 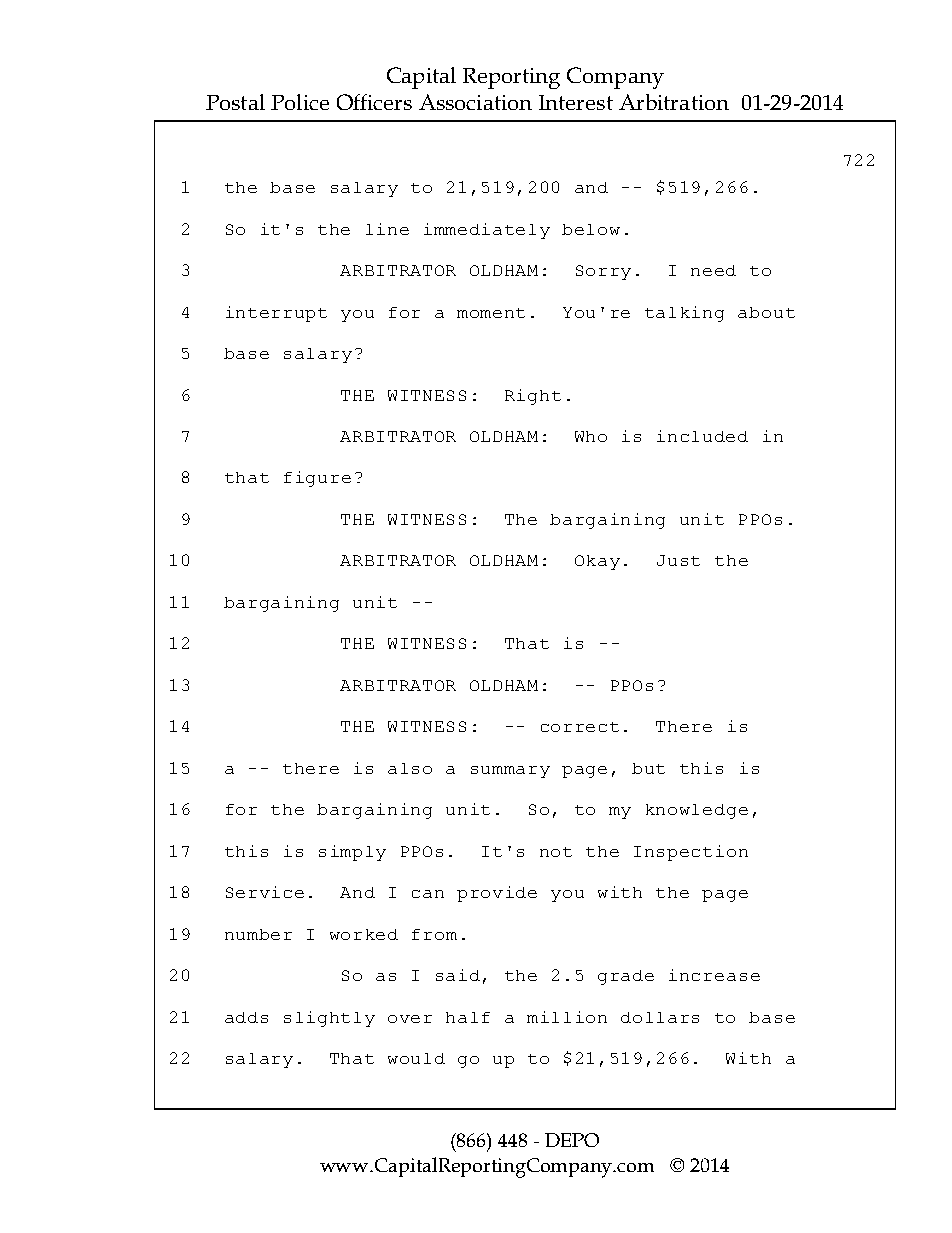 What do you see at coordinates (497, 894) in the screenshot?
I see `provide` at bounding box center [497, 894].
